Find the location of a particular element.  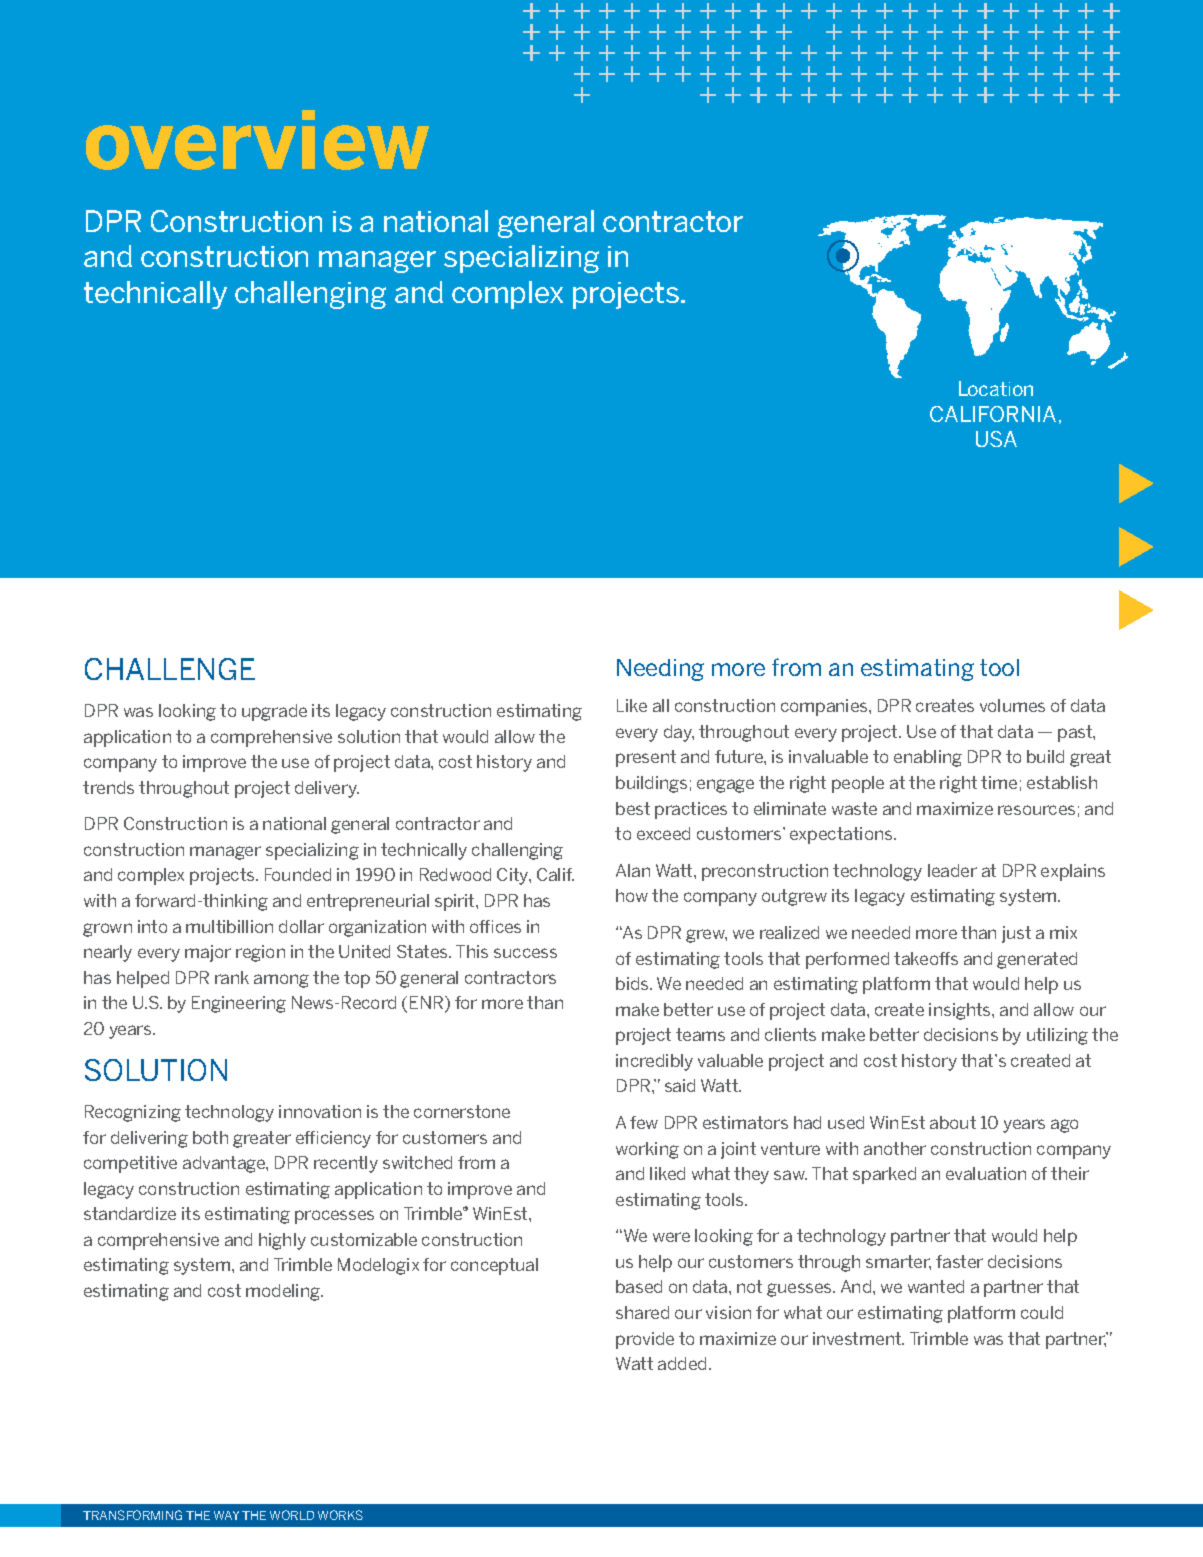

few is located at coordinates (644, 1122).
